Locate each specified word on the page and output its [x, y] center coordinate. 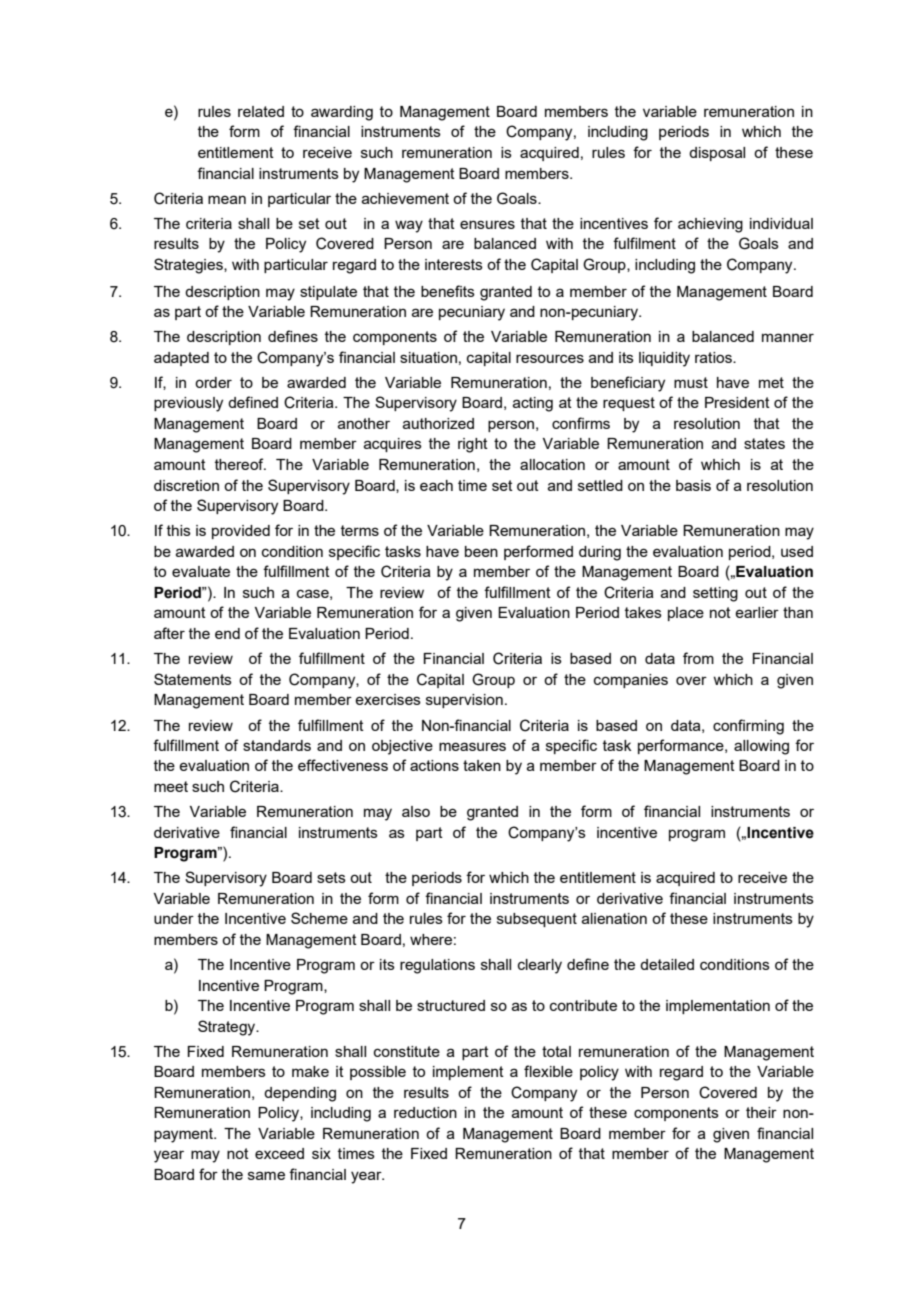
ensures [487, 224]
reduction [425, 1112]
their [761, 1112]
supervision [464, 701]
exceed [279, 1153]
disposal [717, 154]
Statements [193, 679]
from [698, 658]
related [261, 111]
